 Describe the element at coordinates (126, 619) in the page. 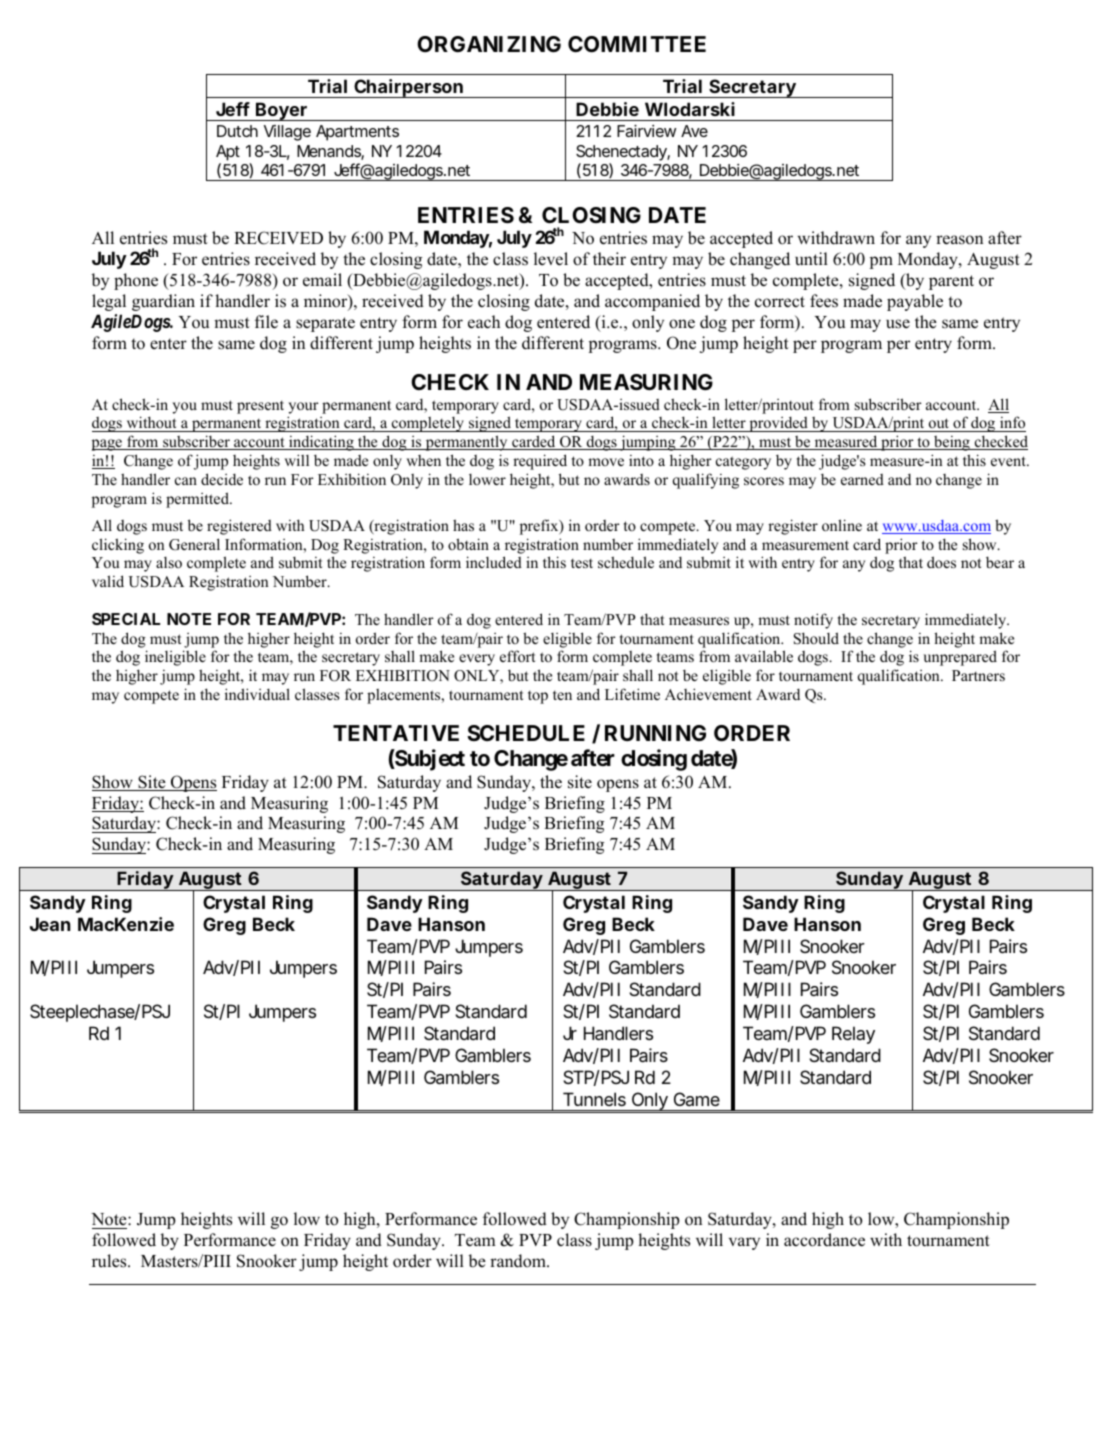

I see `SPECIAL` at that location.
